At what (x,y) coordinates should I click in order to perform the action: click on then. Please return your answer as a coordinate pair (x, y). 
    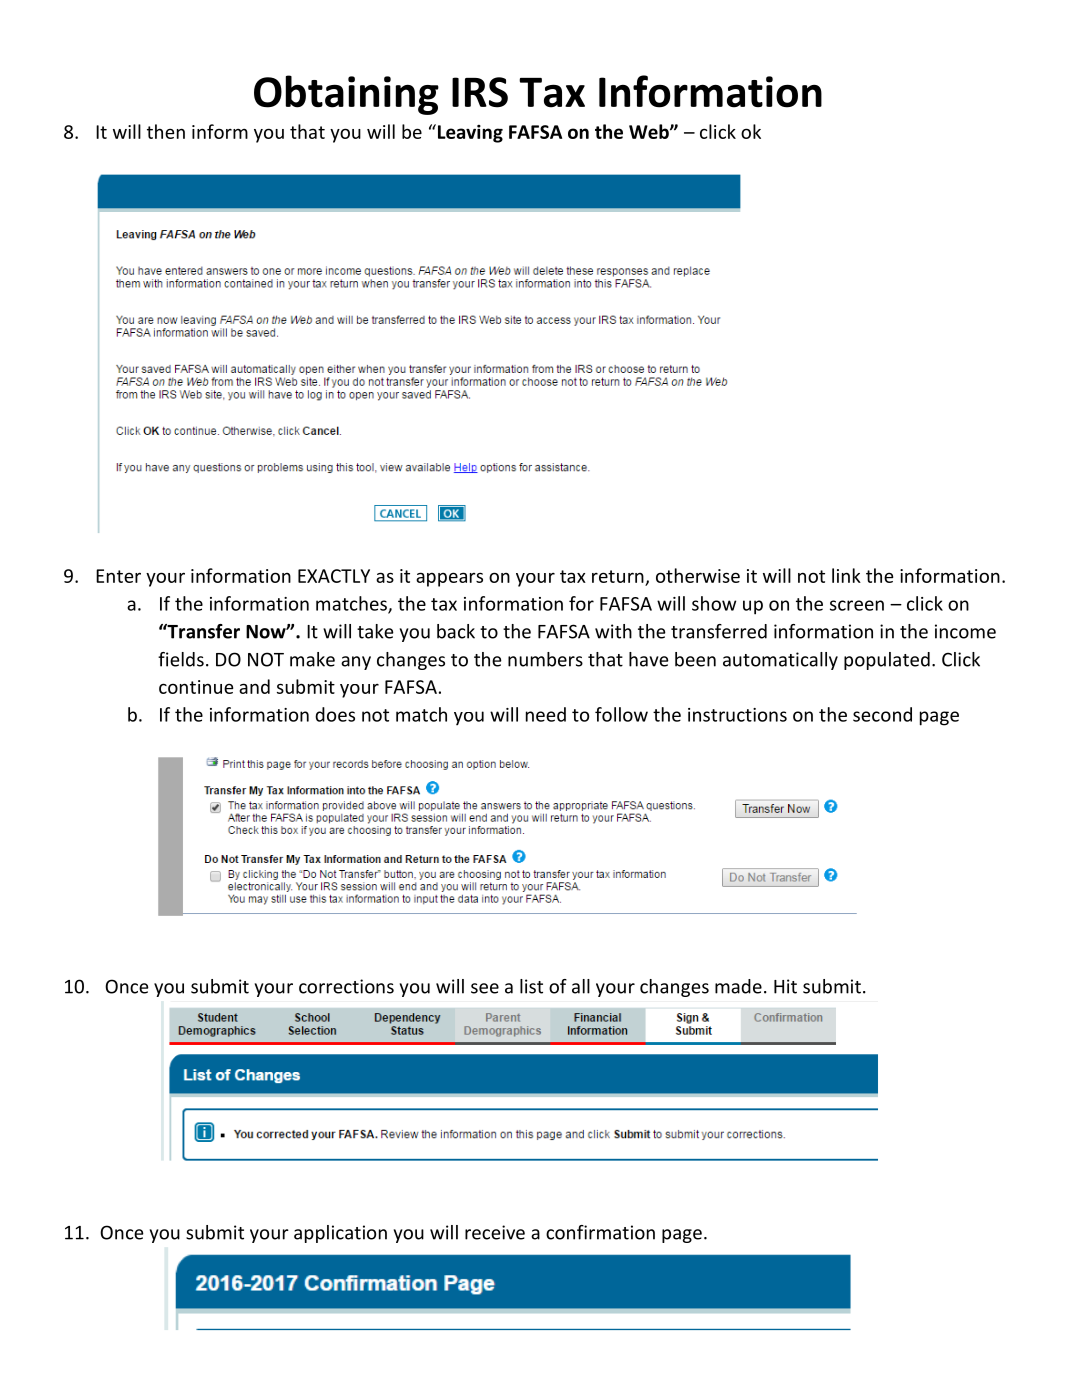
    Looking at the image, I should click on (166, 131).
